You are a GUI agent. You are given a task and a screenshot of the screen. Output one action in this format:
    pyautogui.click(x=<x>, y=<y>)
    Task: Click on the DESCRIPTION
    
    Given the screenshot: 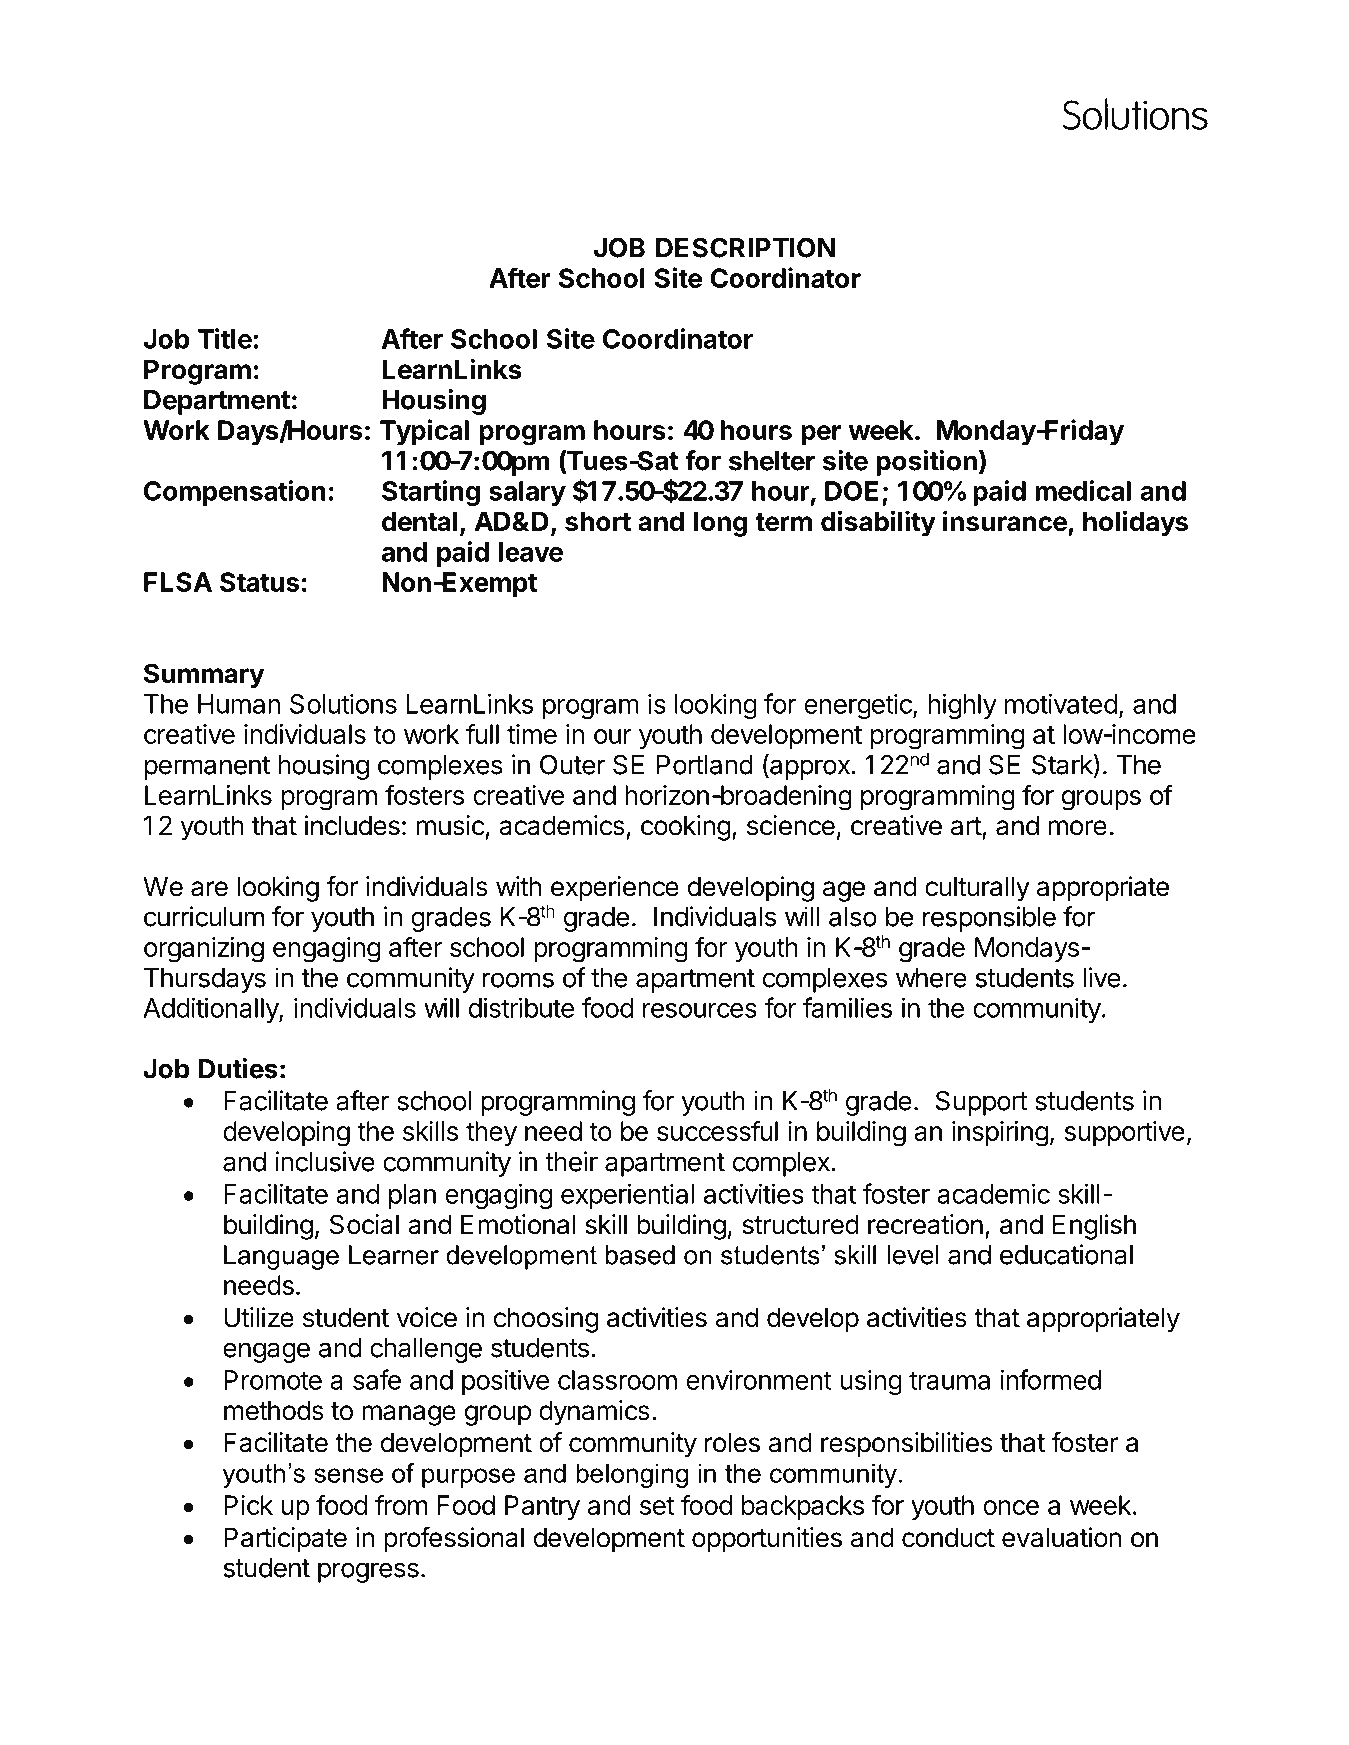 What is the action you would take?
    pyautogui.click(x=745, y=247)
